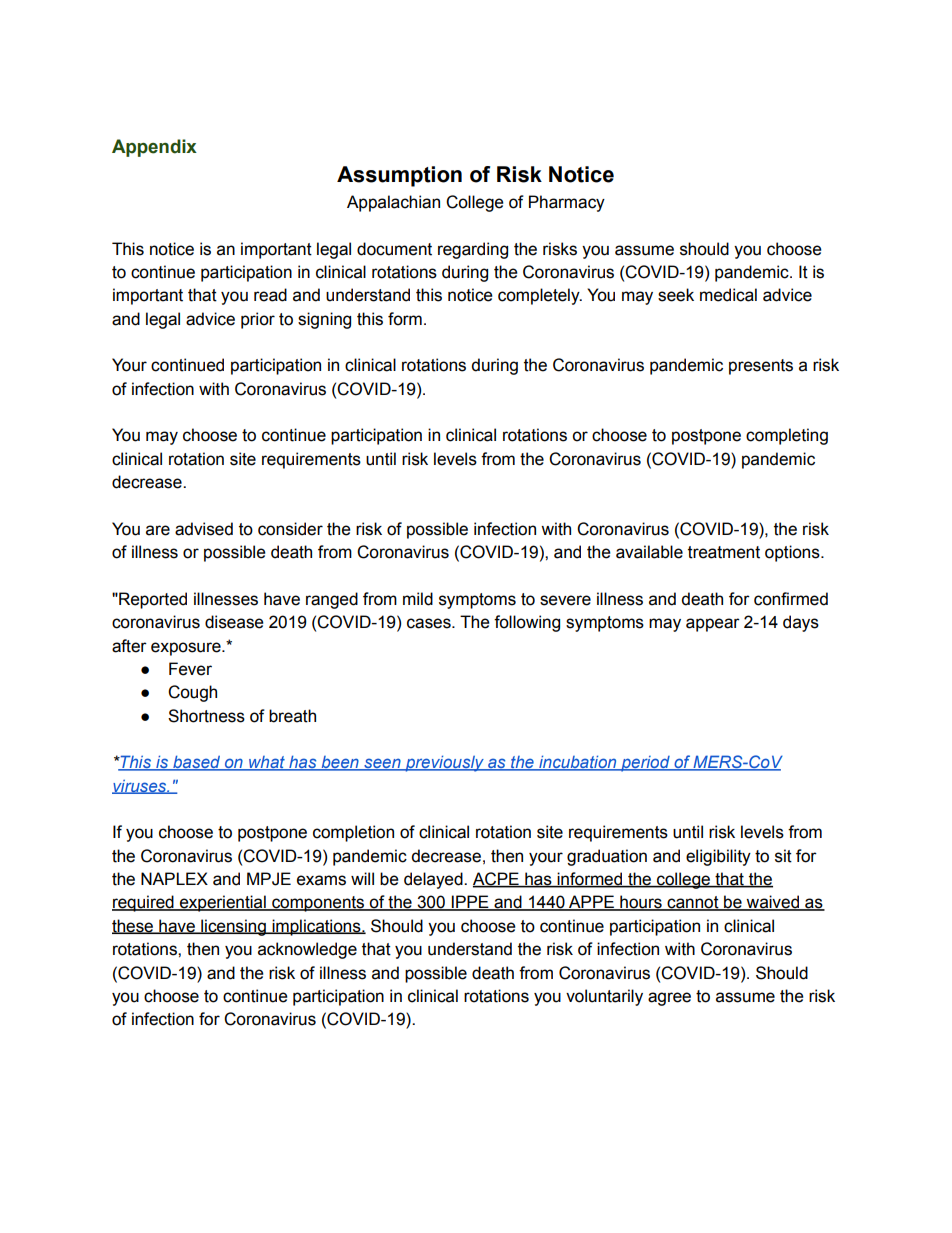  Describe the element at coordinates (270, 295) in the page. I see `read` at that location.
